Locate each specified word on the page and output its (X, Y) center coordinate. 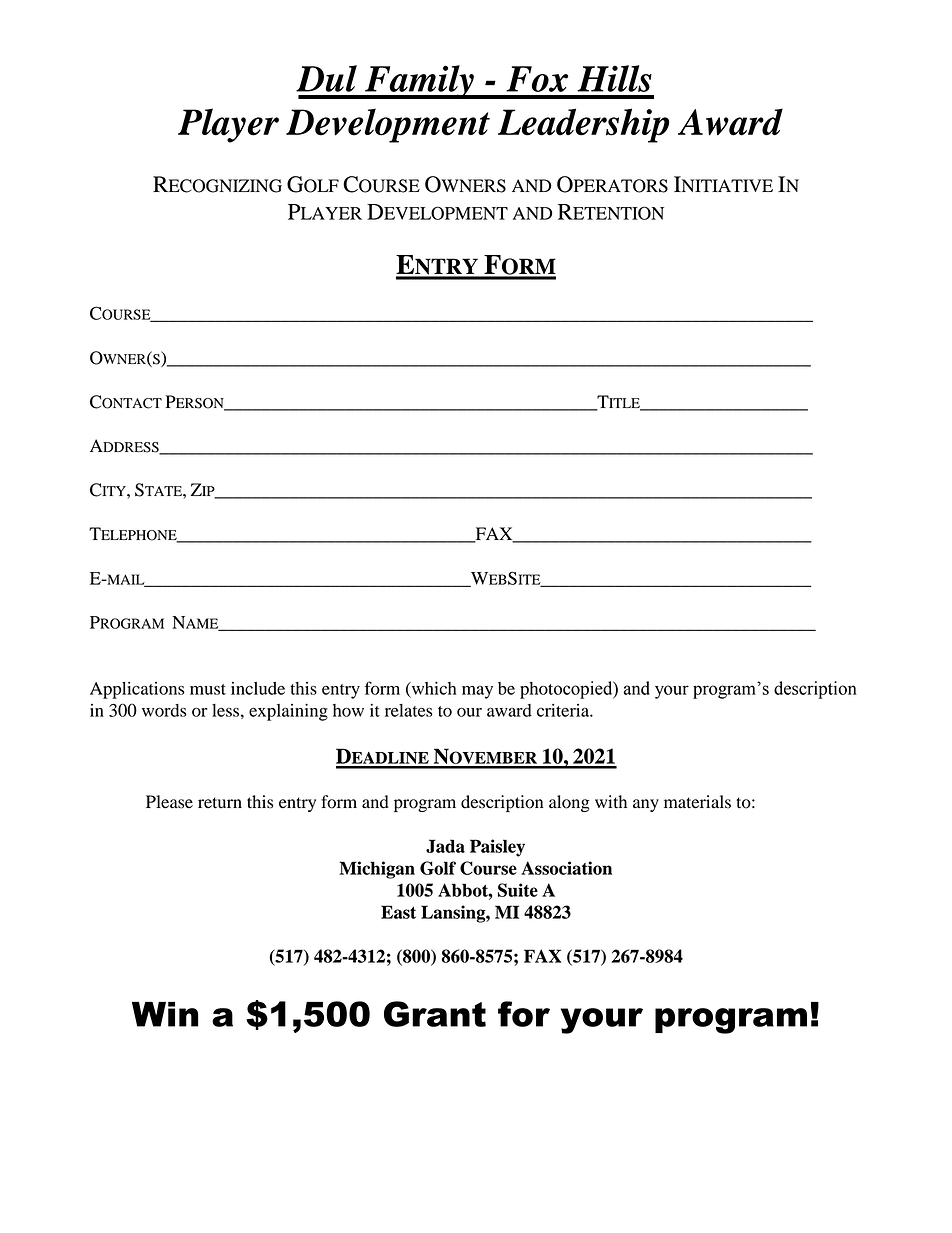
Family (419, 82)
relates (409, 710)
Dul (326, 78)
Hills (614, 78)
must (208, 689)
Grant (435, 1014)
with (611, 802)
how (348, 710)
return (220, 803)
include (258, 688)
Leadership (583, 125)
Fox (537, 79)
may (477, 692)
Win (165, 1014)
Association (566, 868)
